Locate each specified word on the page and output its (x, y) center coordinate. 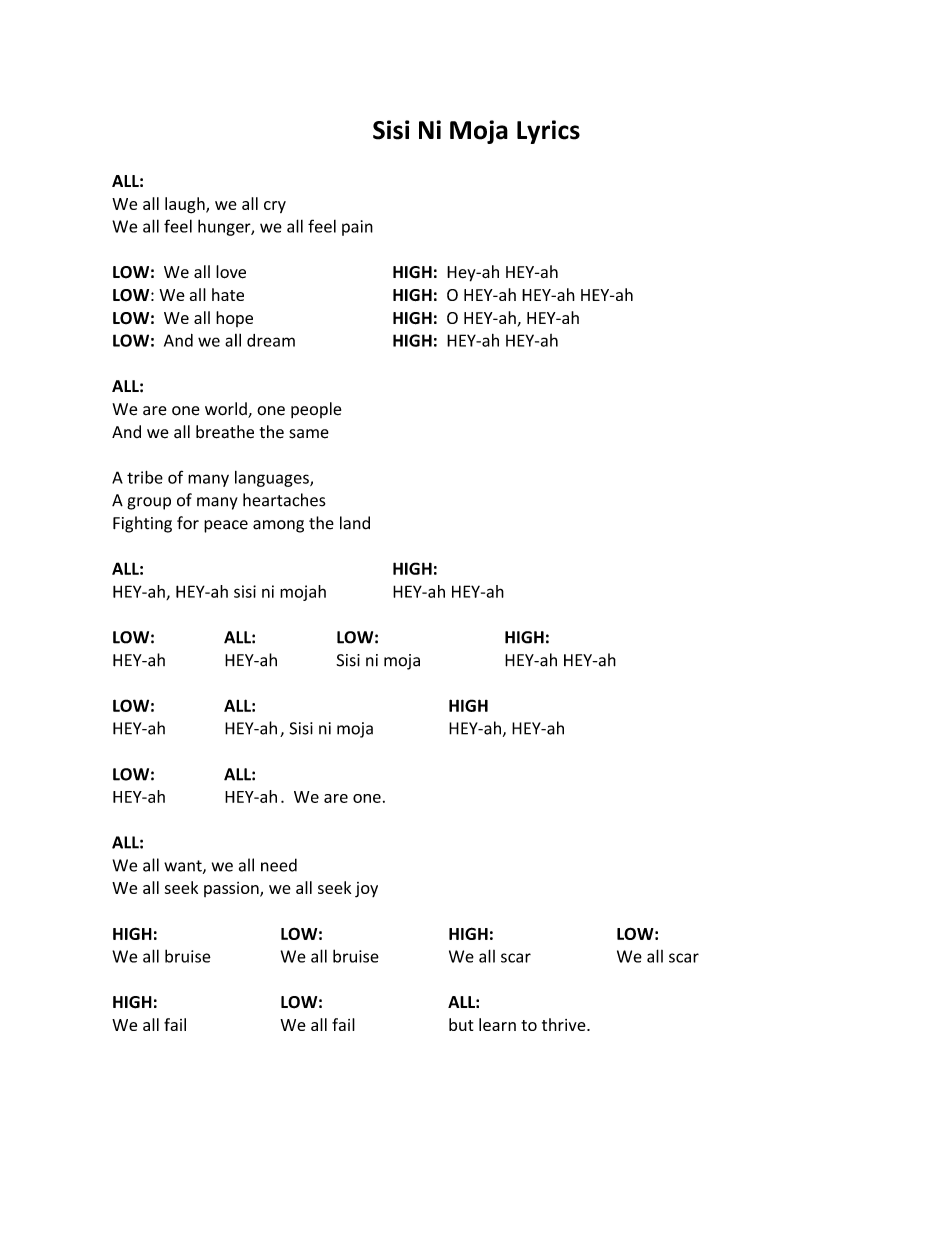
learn (497, 1024)
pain (357, 228)
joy (366, 890)
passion (232, 889)
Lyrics (548, 132)
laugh (186, 205)
